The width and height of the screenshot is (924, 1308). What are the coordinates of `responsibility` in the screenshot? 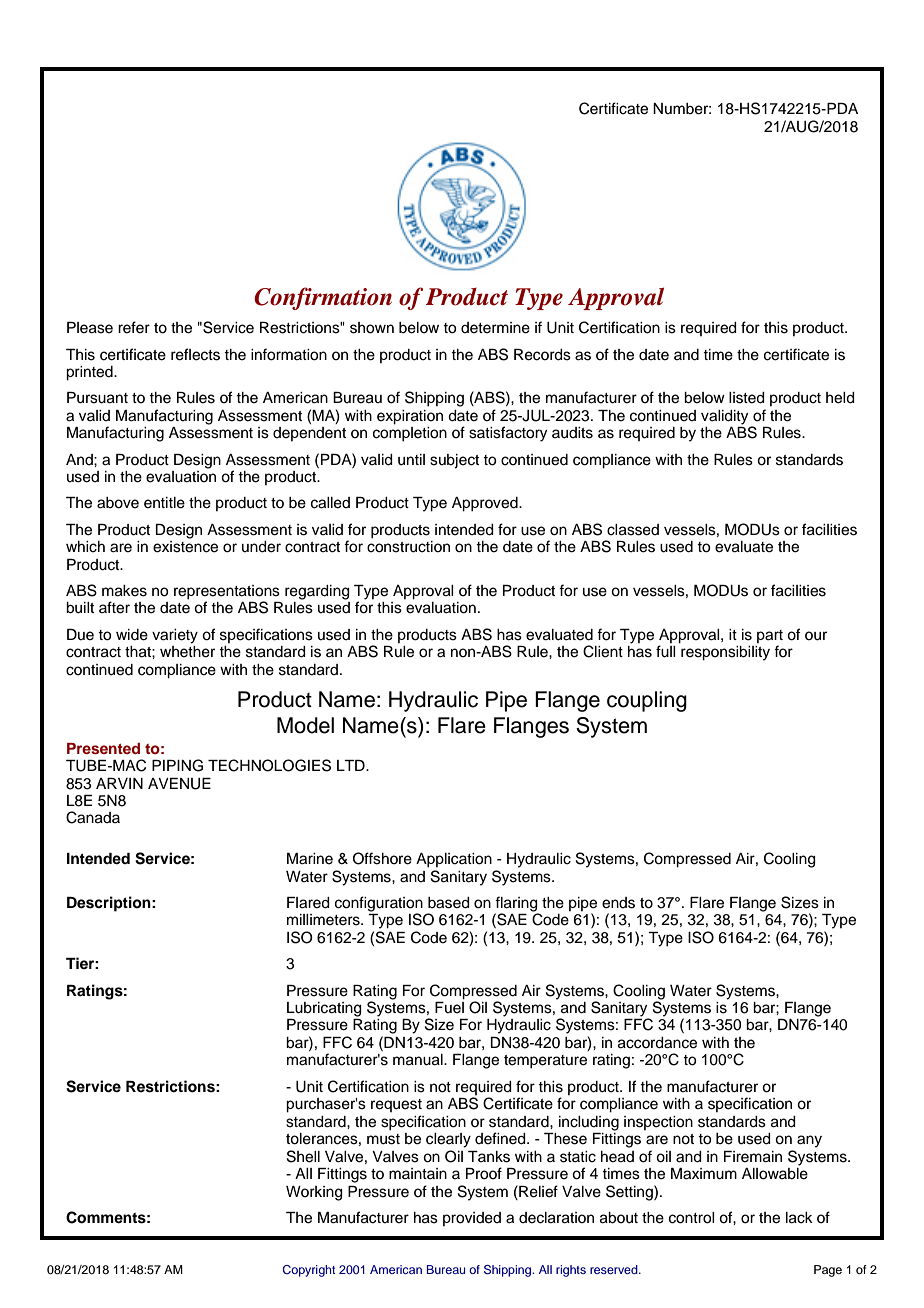 It's located at (725, 653).
